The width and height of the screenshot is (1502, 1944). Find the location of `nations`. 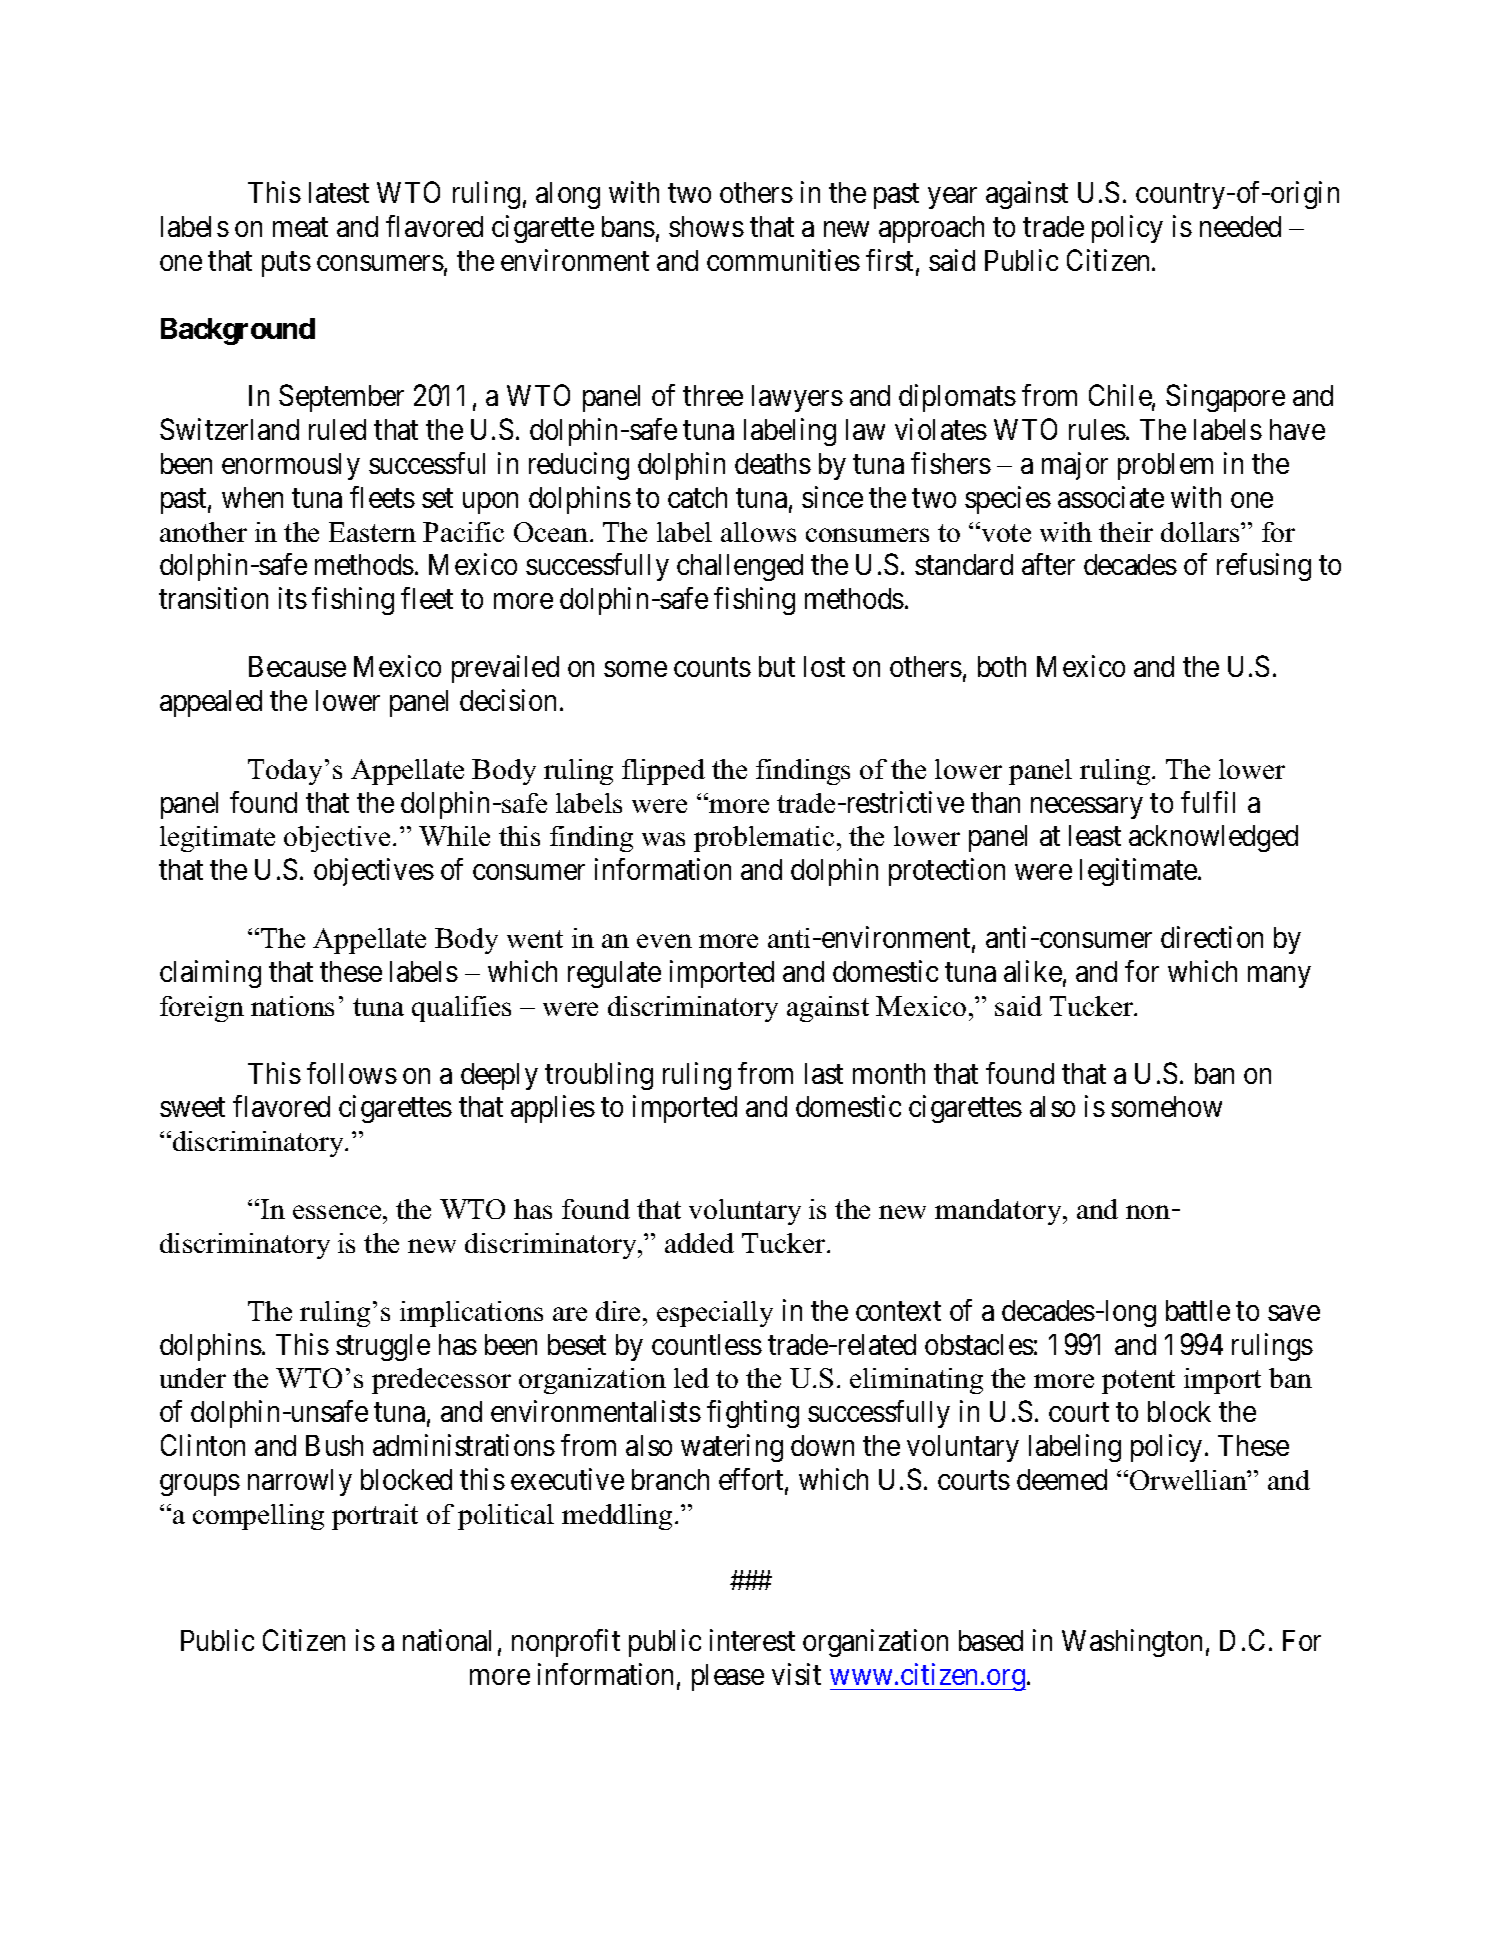

nations is located at coordinates (292, 1006).
